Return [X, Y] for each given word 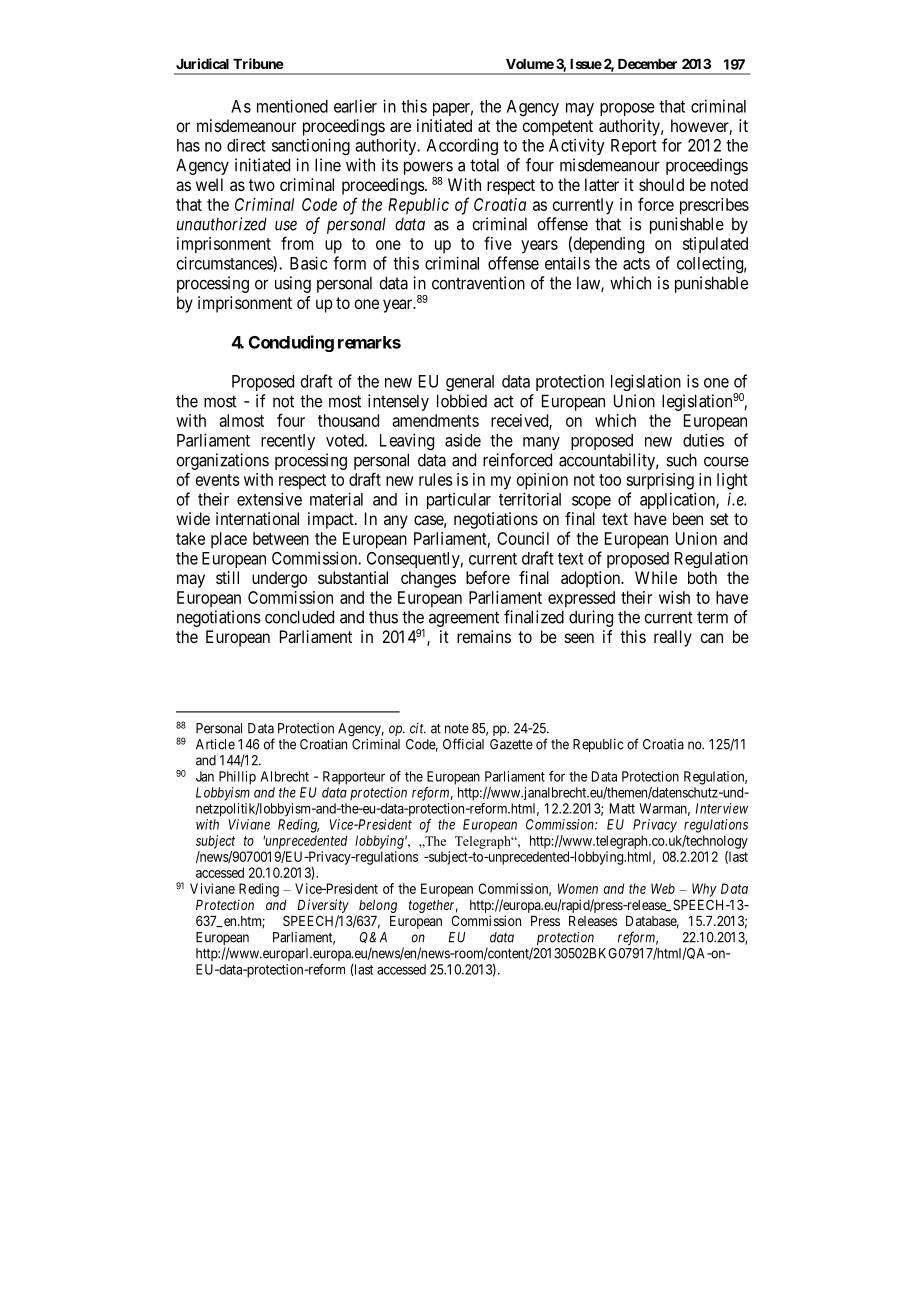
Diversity [323, 906]
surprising [660, 481]
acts [636, 264]
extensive [269, 499]
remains [484, 636]
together [433, 906]
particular [459, 500]
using [293, 284]
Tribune [258, 63]
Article [215, 744]
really [673, 638]
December [647, 64]
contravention [478, 283]
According [462, 146]
